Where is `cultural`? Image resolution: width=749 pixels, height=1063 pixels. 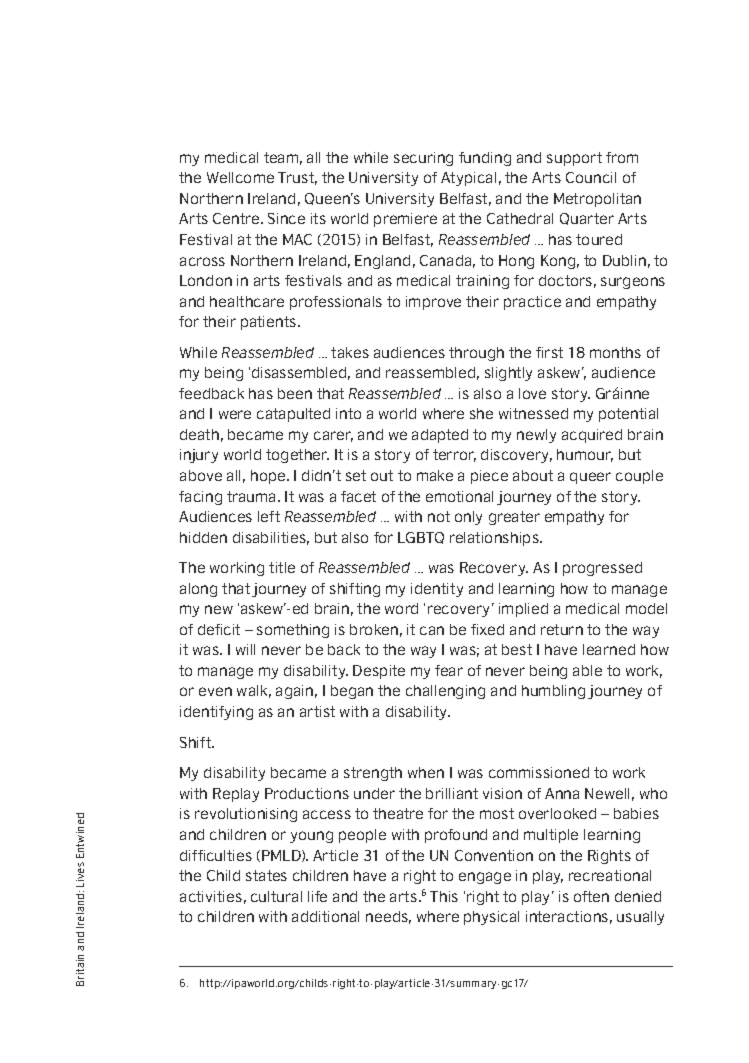
cultural is located at coordinates (276, 896).
